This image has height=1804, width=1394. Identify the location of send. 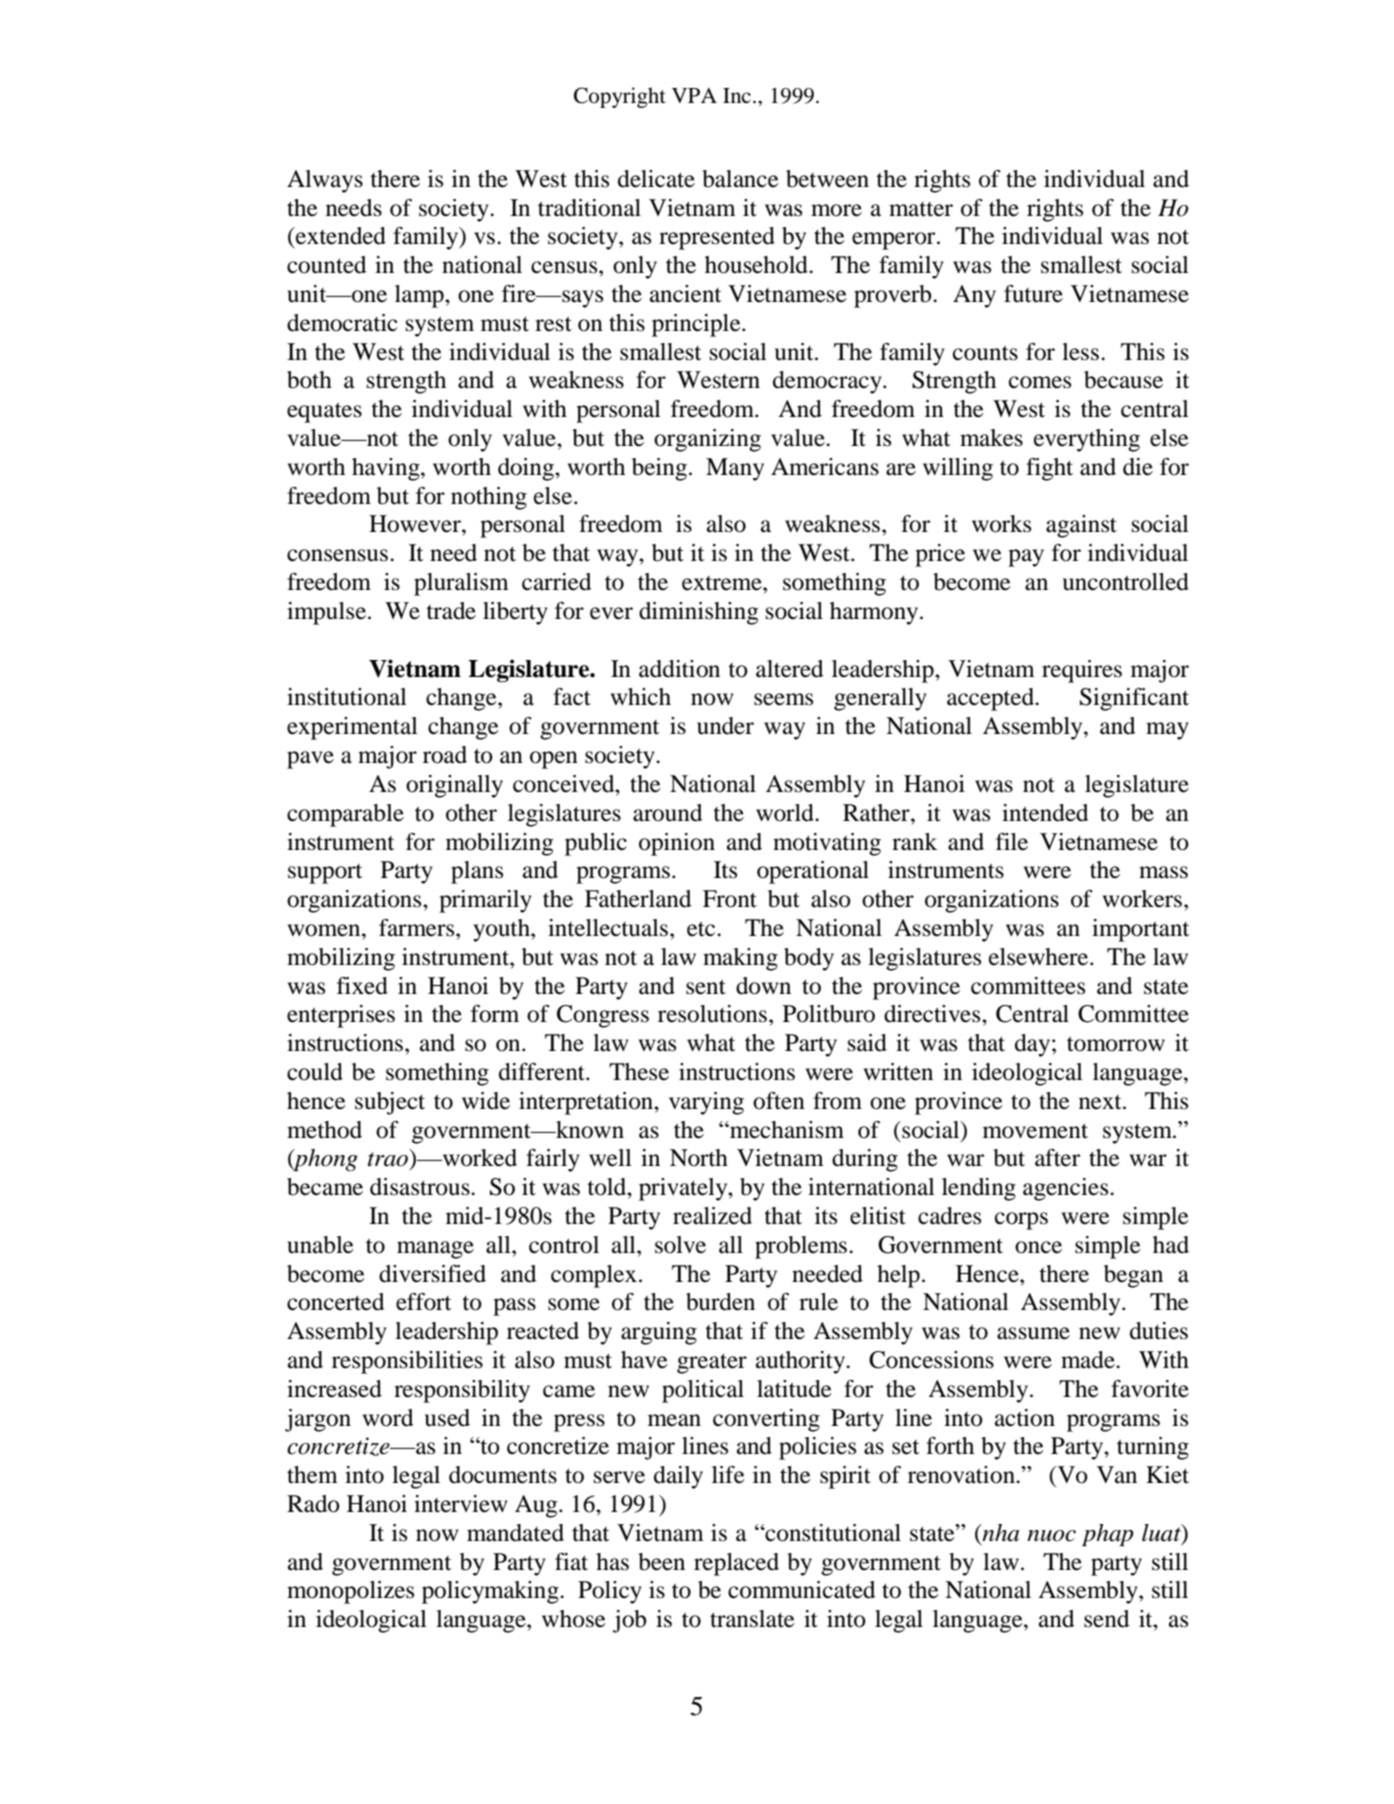
(1106, 1619).
